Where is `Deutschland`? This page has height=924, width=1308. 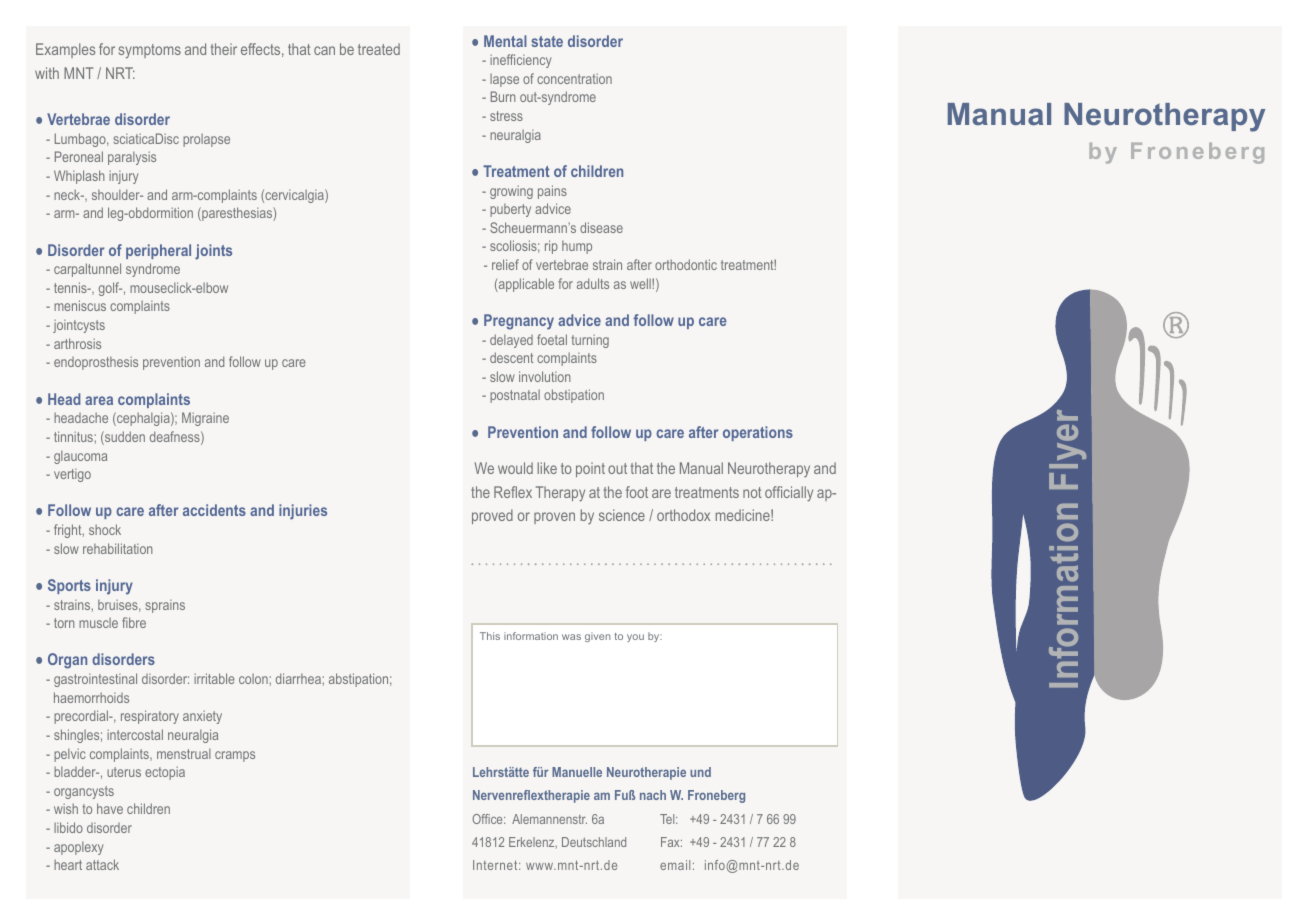 Deutschland is located at coordinates (594, 842).
